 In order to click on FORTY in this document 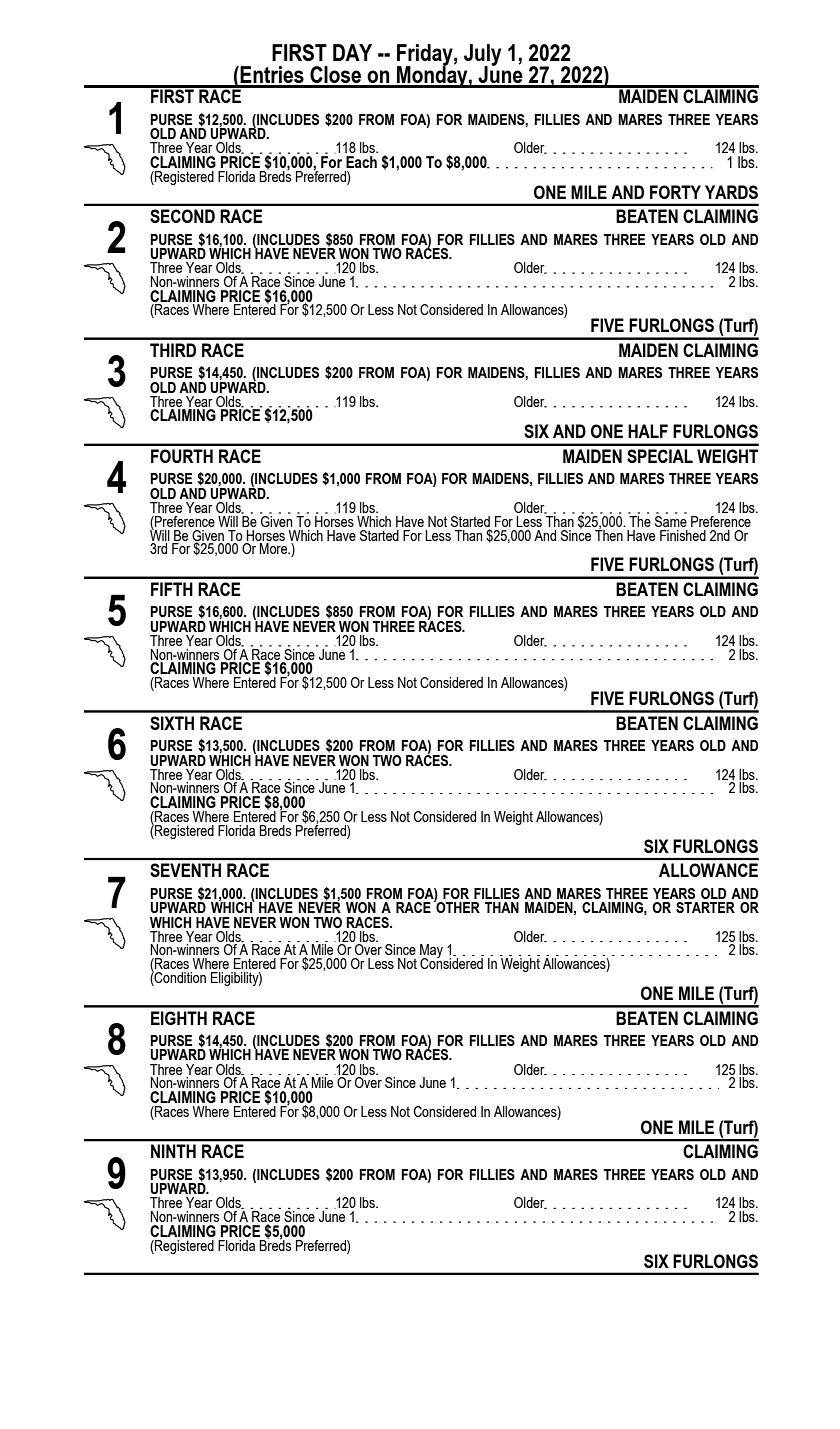, I will do `click(675, 192)`.
